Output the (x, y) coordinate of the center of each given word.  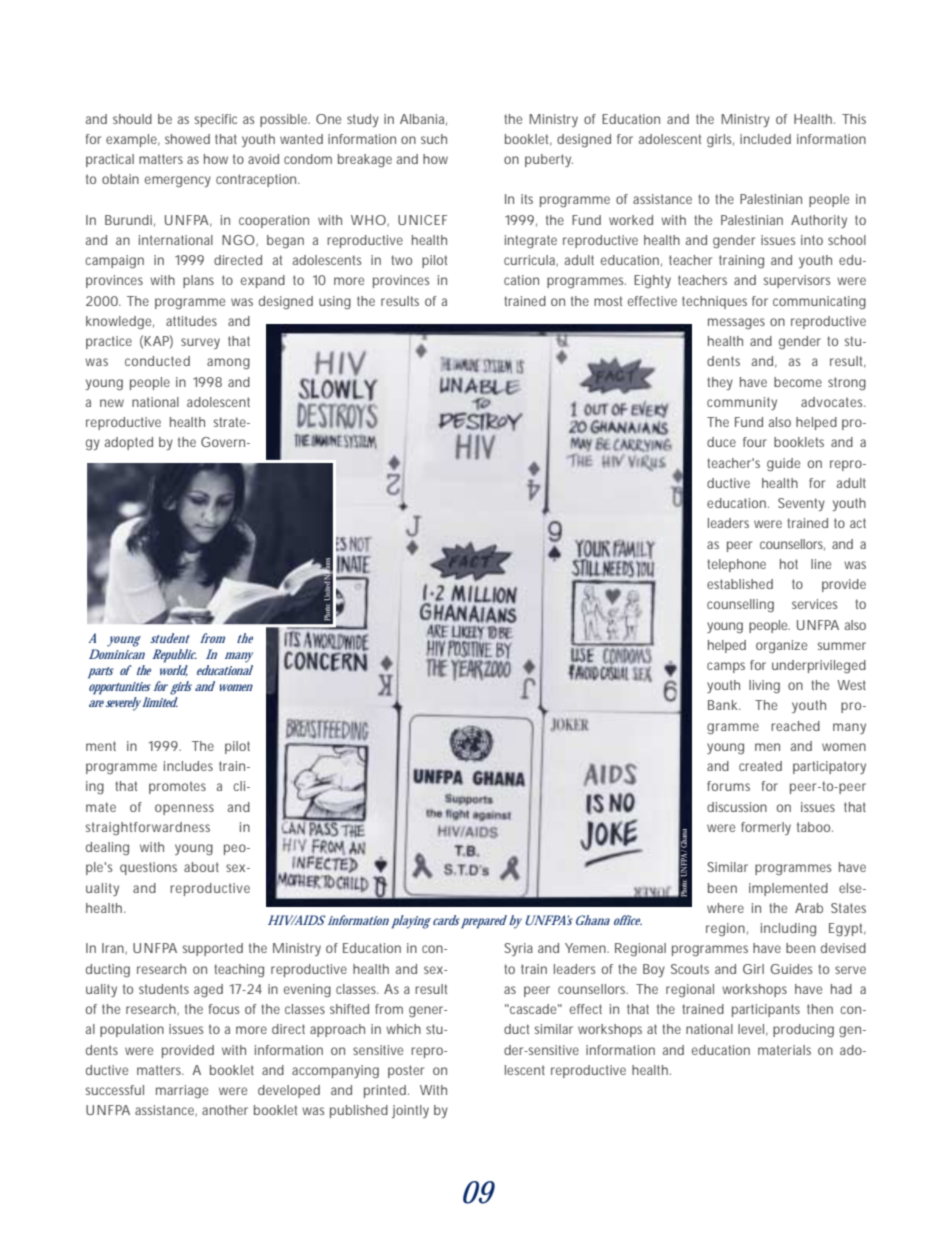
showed (187, 139)
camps (726, 667)
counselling (740, 606)
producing (803, 1031)
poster (406, 1071)
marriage (182, 1092)
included (765, 139)
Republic (174, 656)
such (434, 139)
